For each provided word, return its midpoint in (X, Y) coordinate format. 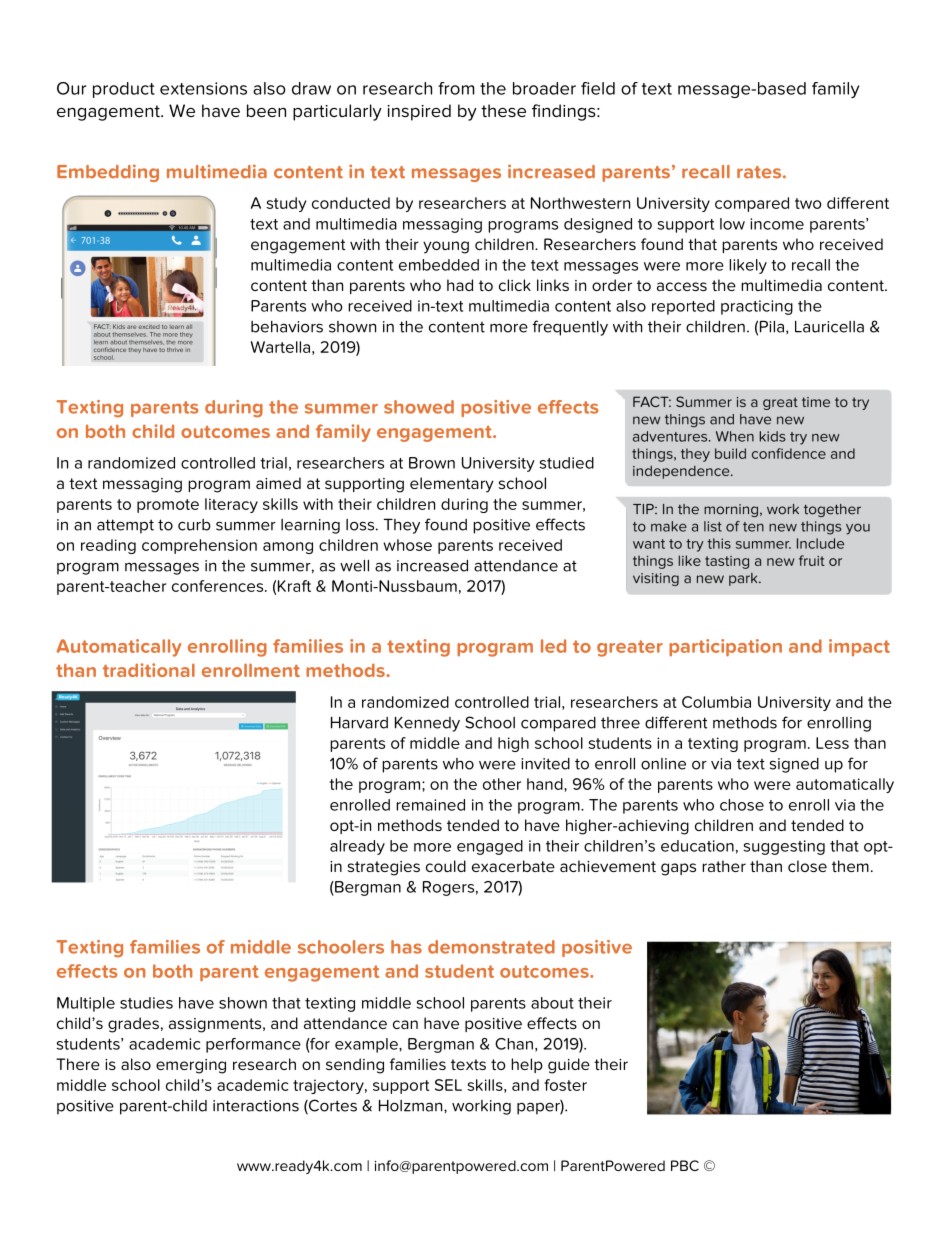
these (503, 110)
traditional (149, 670)
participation (725, 648)
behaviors (287, 327)
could (446, 866)
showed (419, 407)
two (808, 203)
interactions (256, 1106)
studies (146, 1003)
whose (407, 545)
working (481, 1107)
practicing (757, 307)
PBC (685, 1165)
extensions (203, 88)
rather (724, 866)
